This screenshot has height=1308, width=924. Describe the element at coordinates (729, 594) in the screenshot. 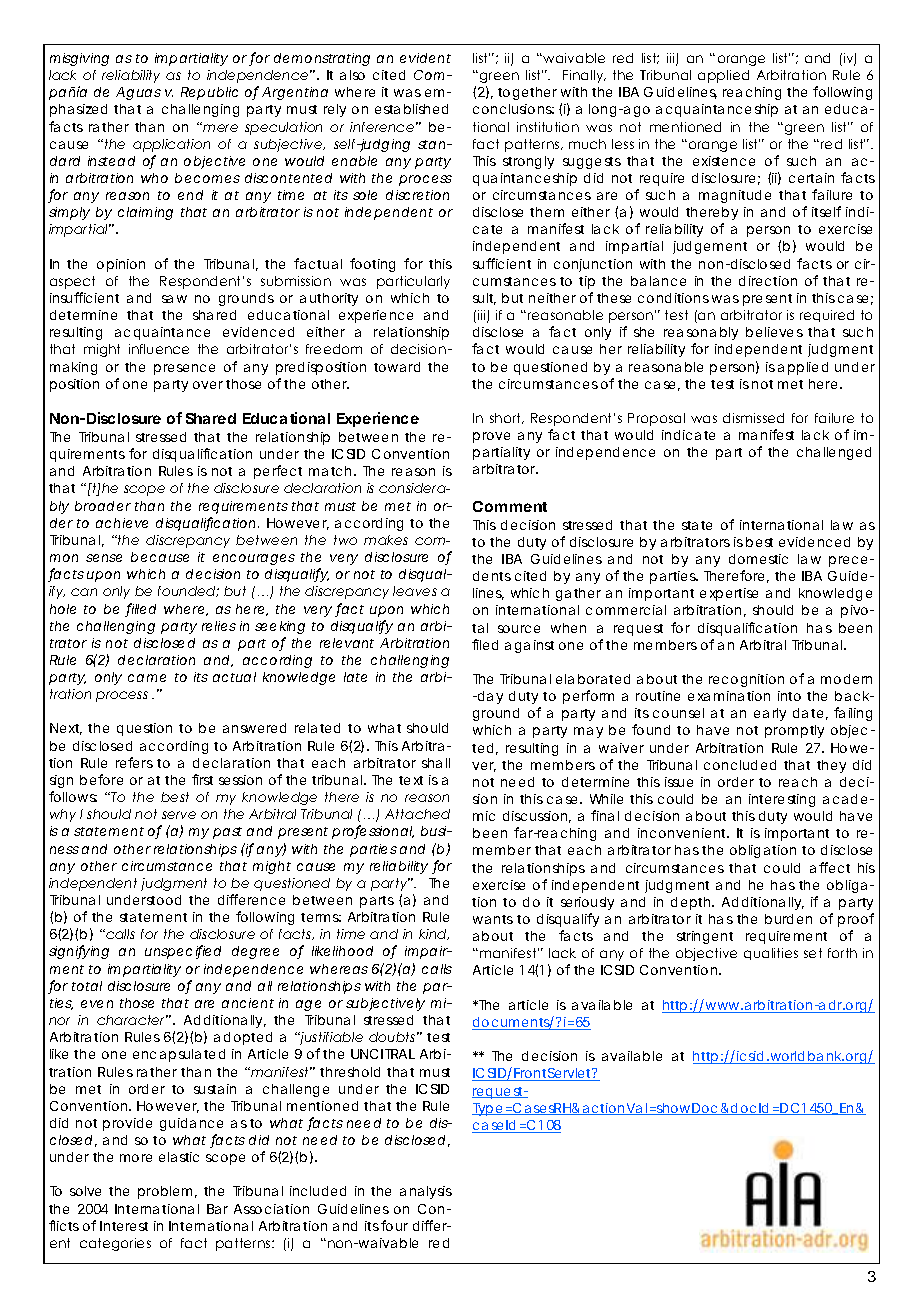

I see `expertise` at that location.
